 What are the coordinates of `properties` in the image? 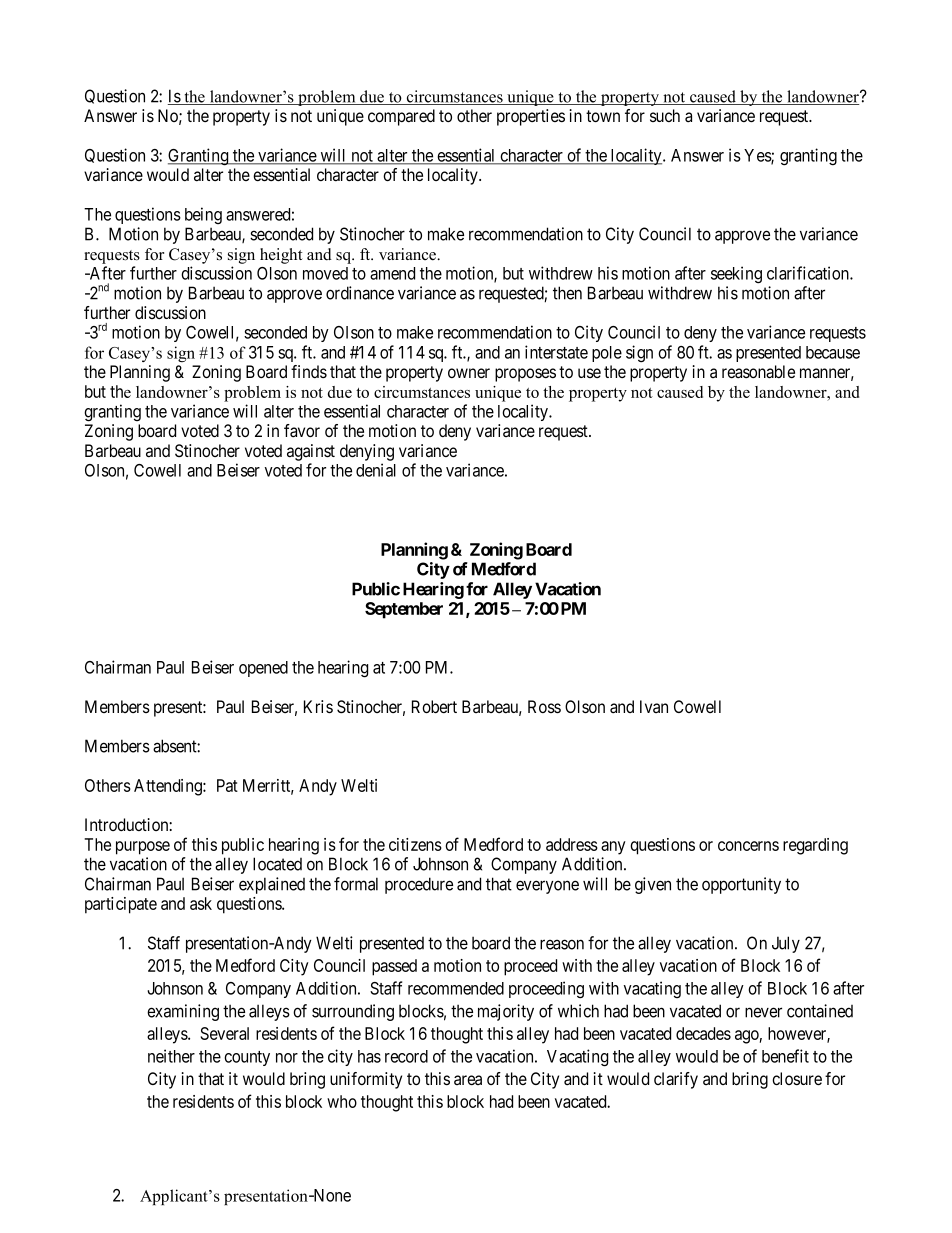 It's located at (531, 117).
